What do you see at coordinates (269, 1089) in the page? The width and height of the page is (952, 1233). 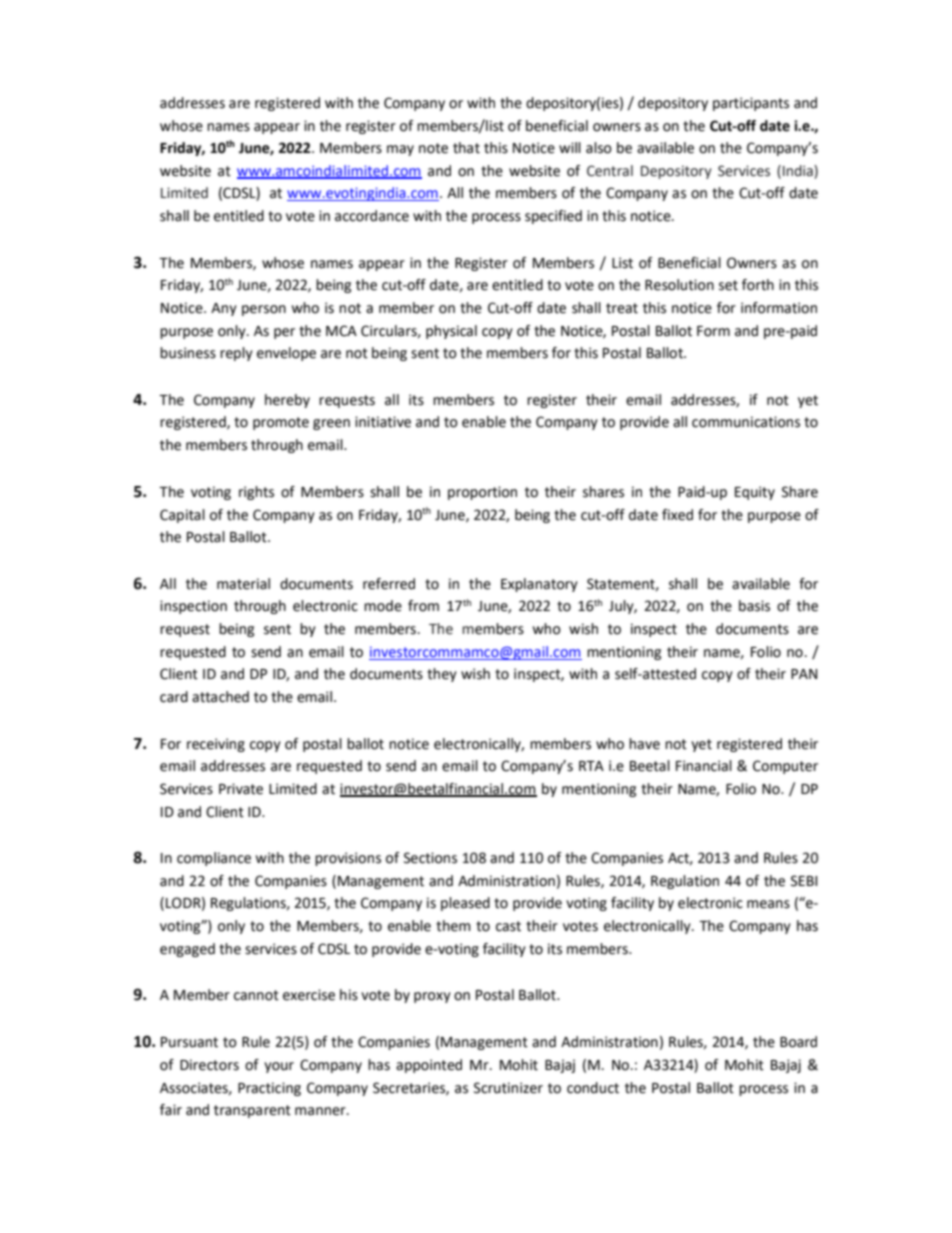 I see `Practicing` at bounding box center [269, 1089].
